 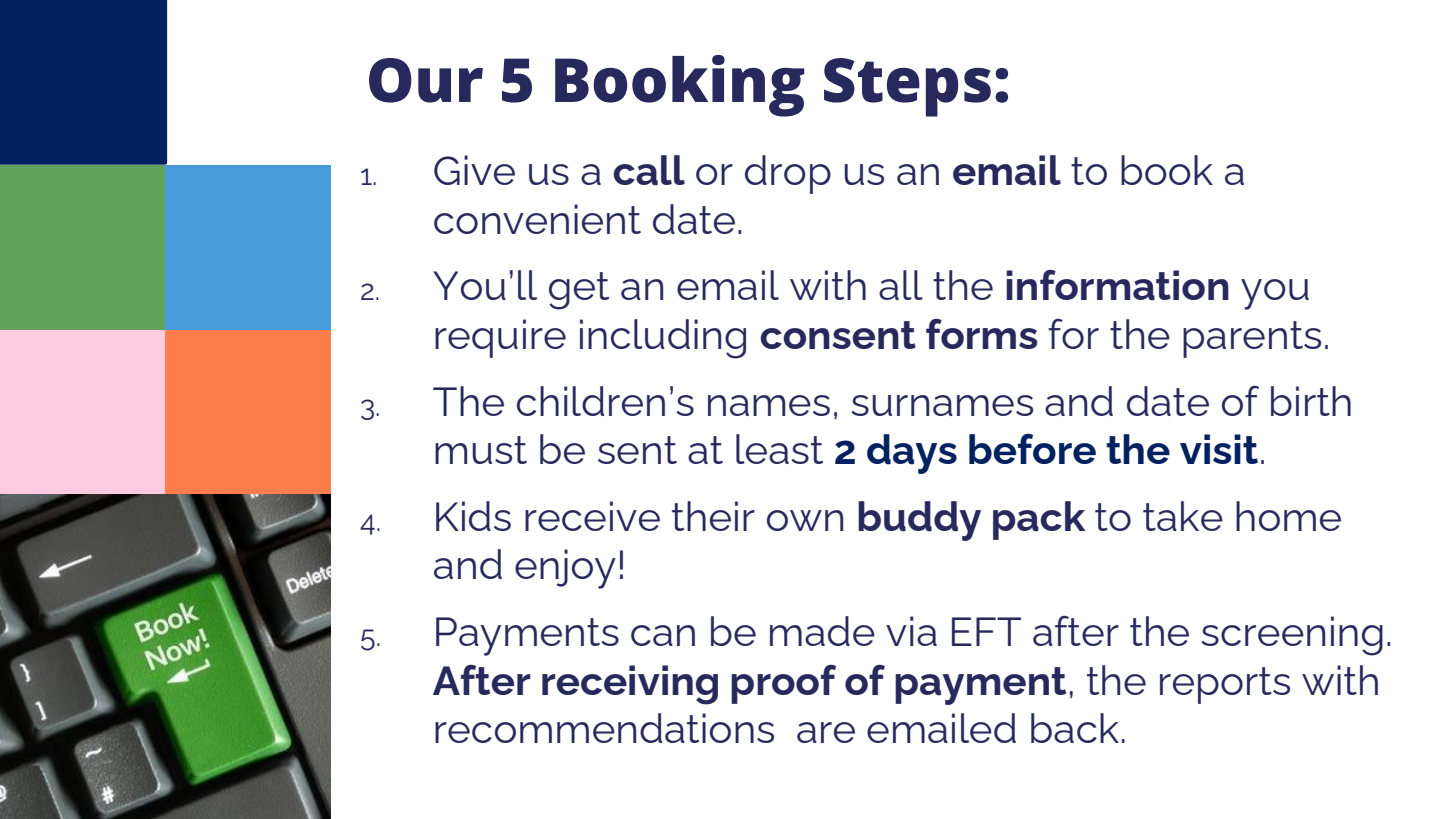 What do you see at coordinates (481, 450) in the image?
I see `must` at bounding box center [481, 450].
